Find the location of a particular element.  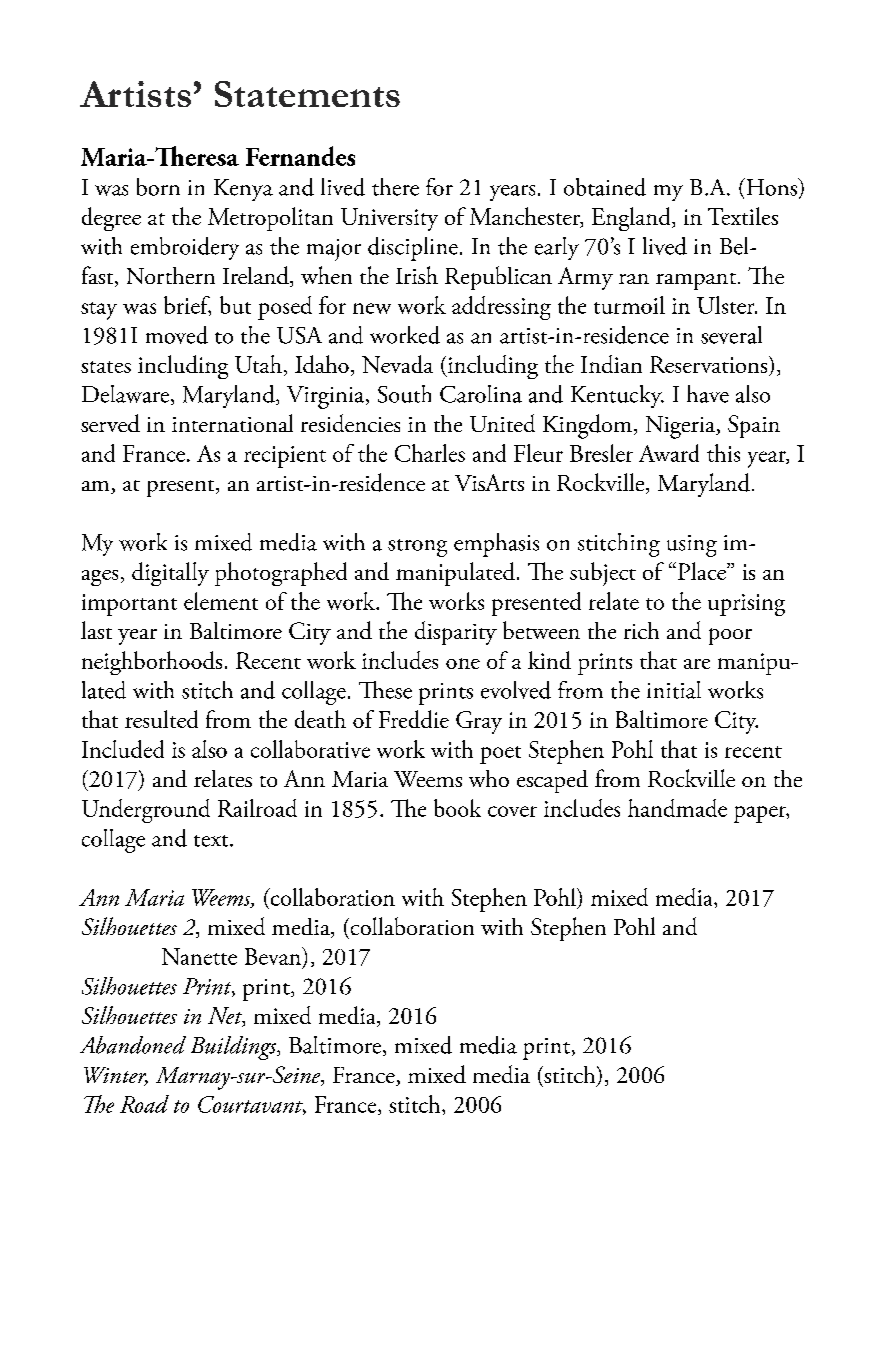

Statements is located at coordinates (307, 94).
